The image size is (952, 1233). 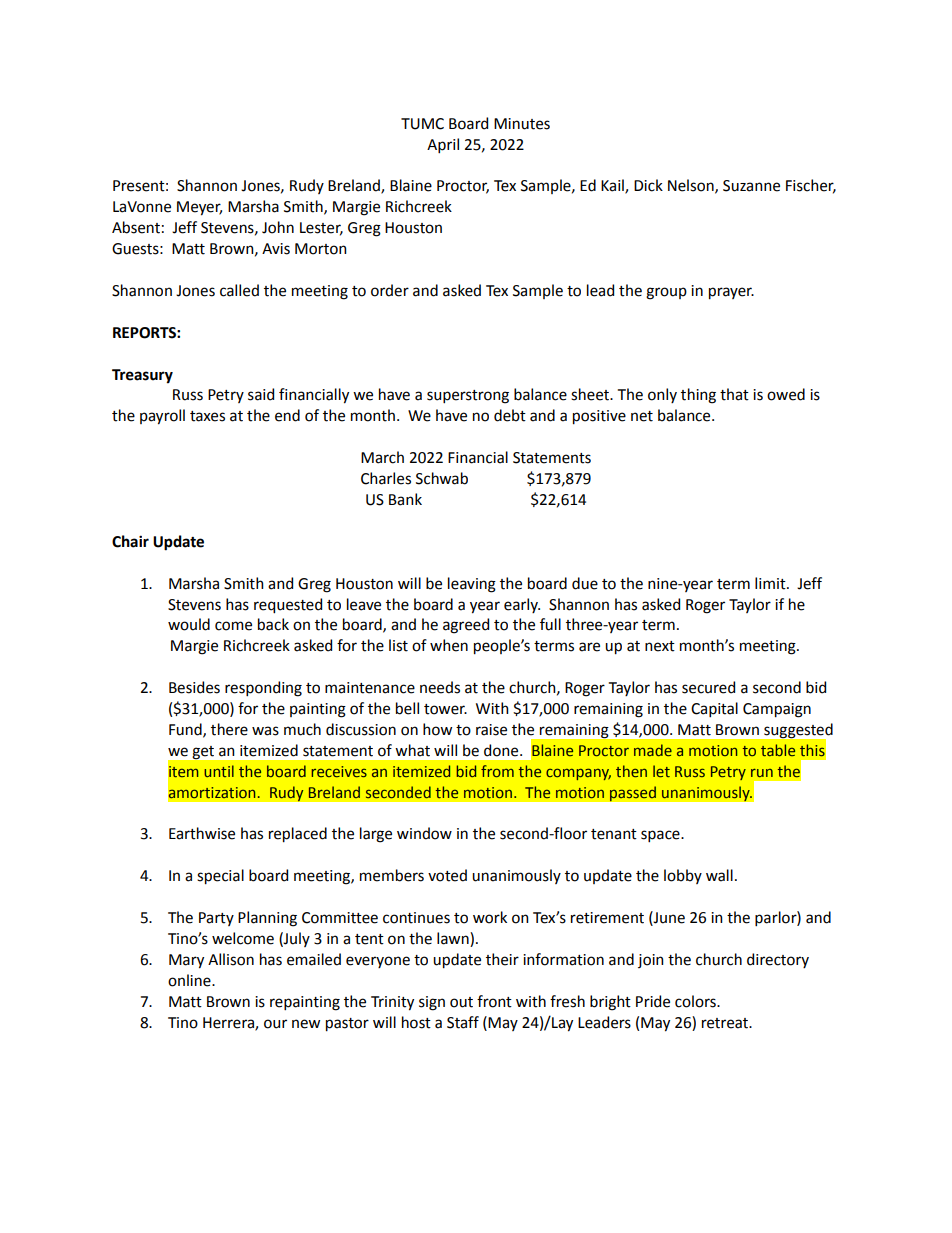 What do you see at coordinates (461, 1002) in the screenshot?
I see `out` at bounding box center [461, 1002].
